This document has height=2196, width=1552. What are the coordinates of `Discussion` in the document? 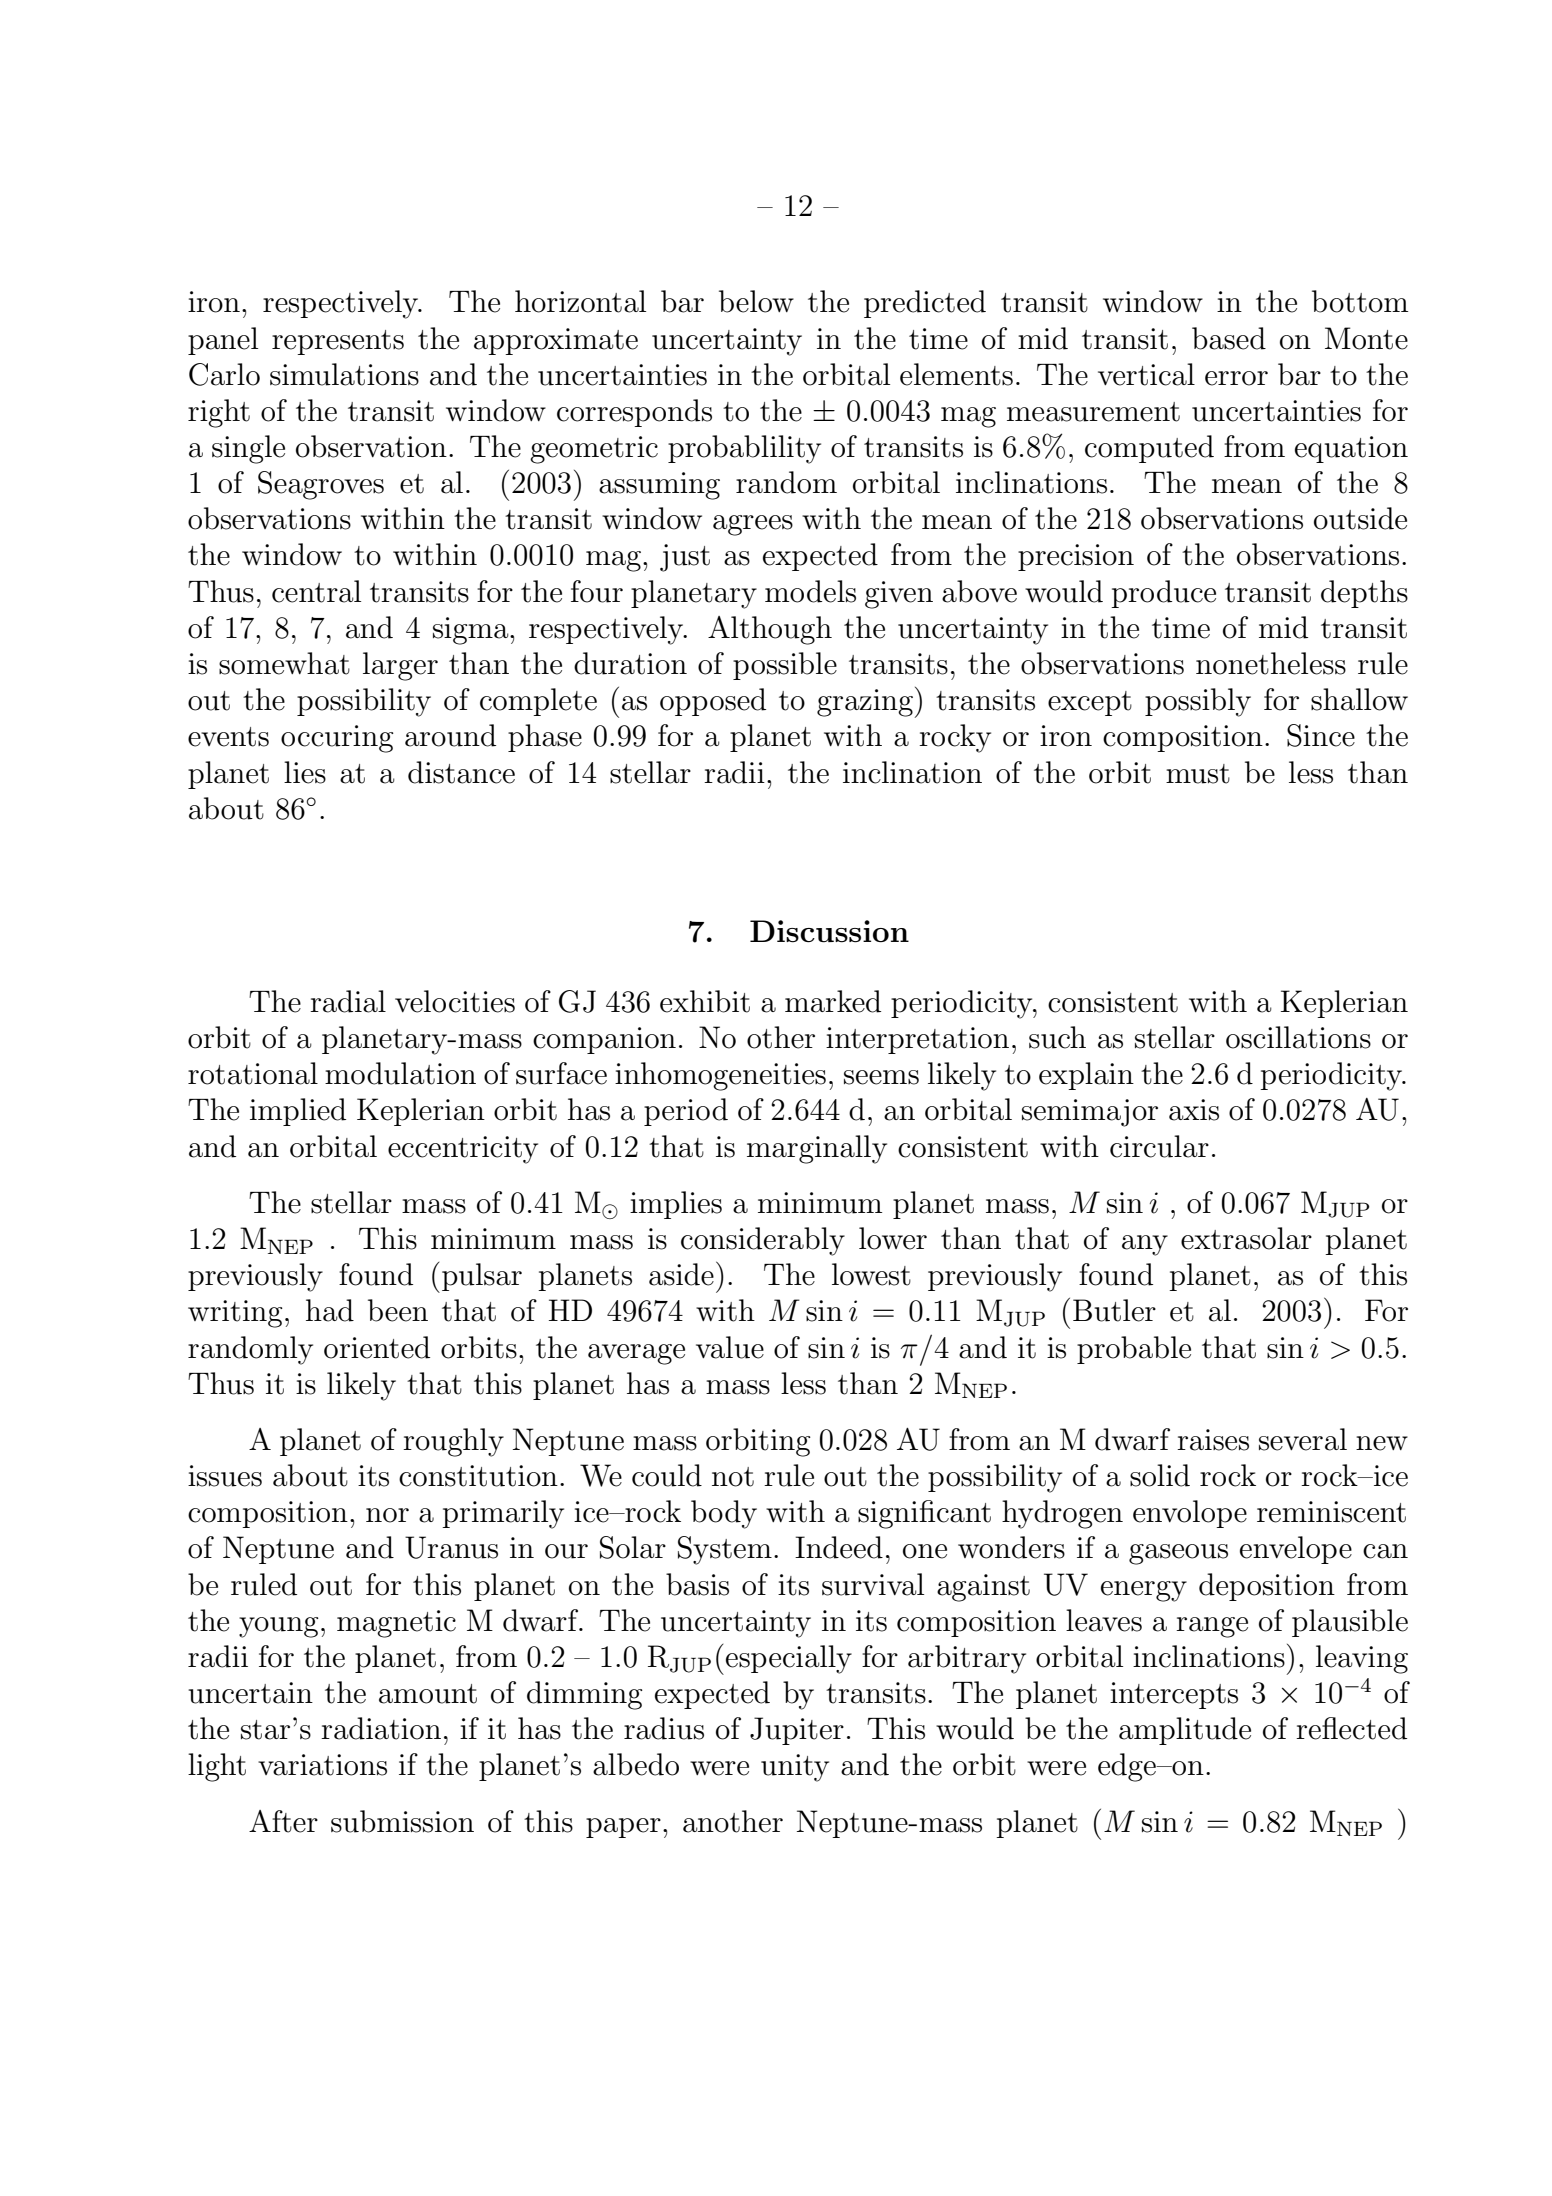 It's located at (829, 931).
